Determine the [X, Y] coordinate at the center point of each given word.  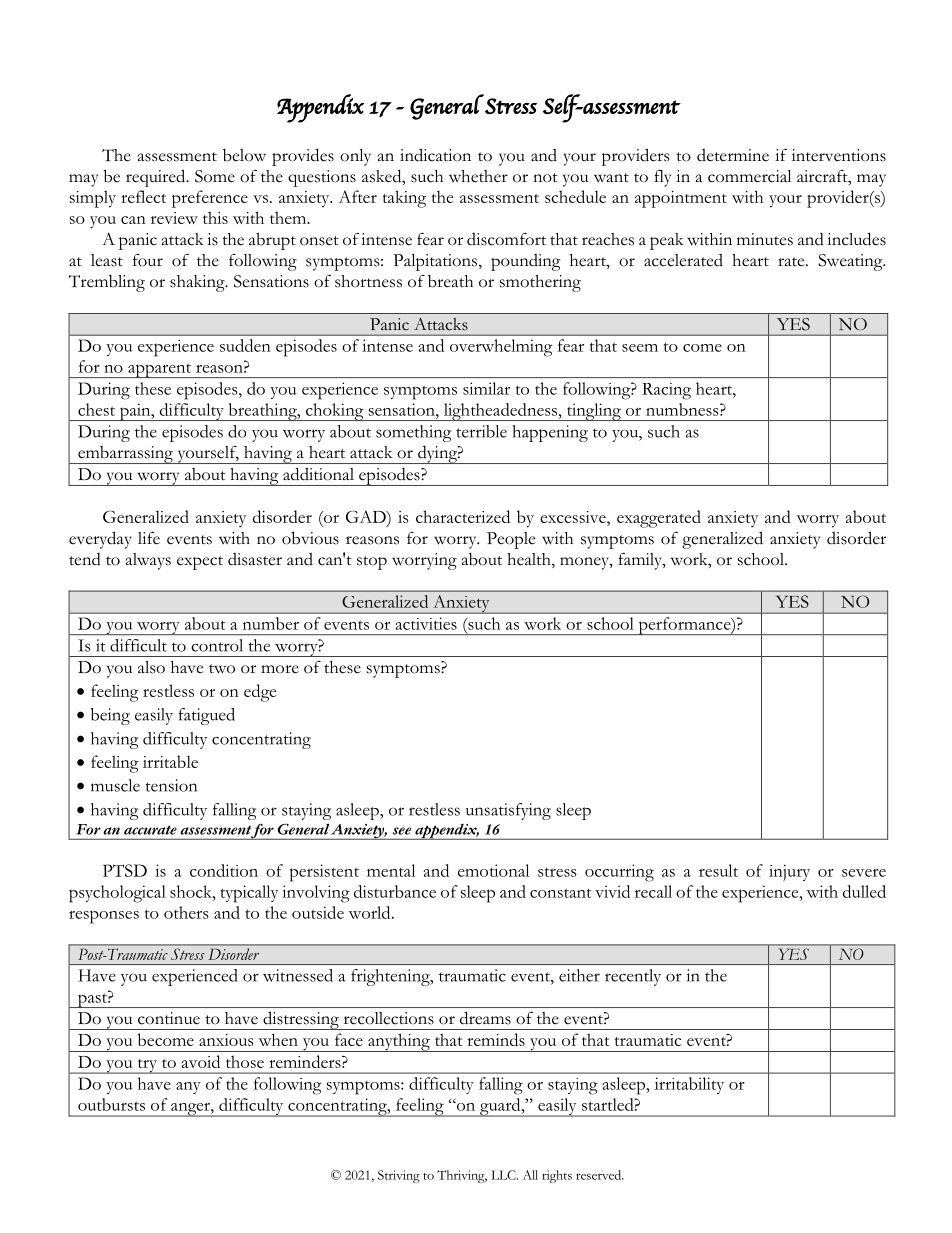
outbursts [111, 1104]
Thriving [462, 1176]
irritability [689, 1085]
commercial [749, 176]
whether [478, 176]
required [157, 178]
